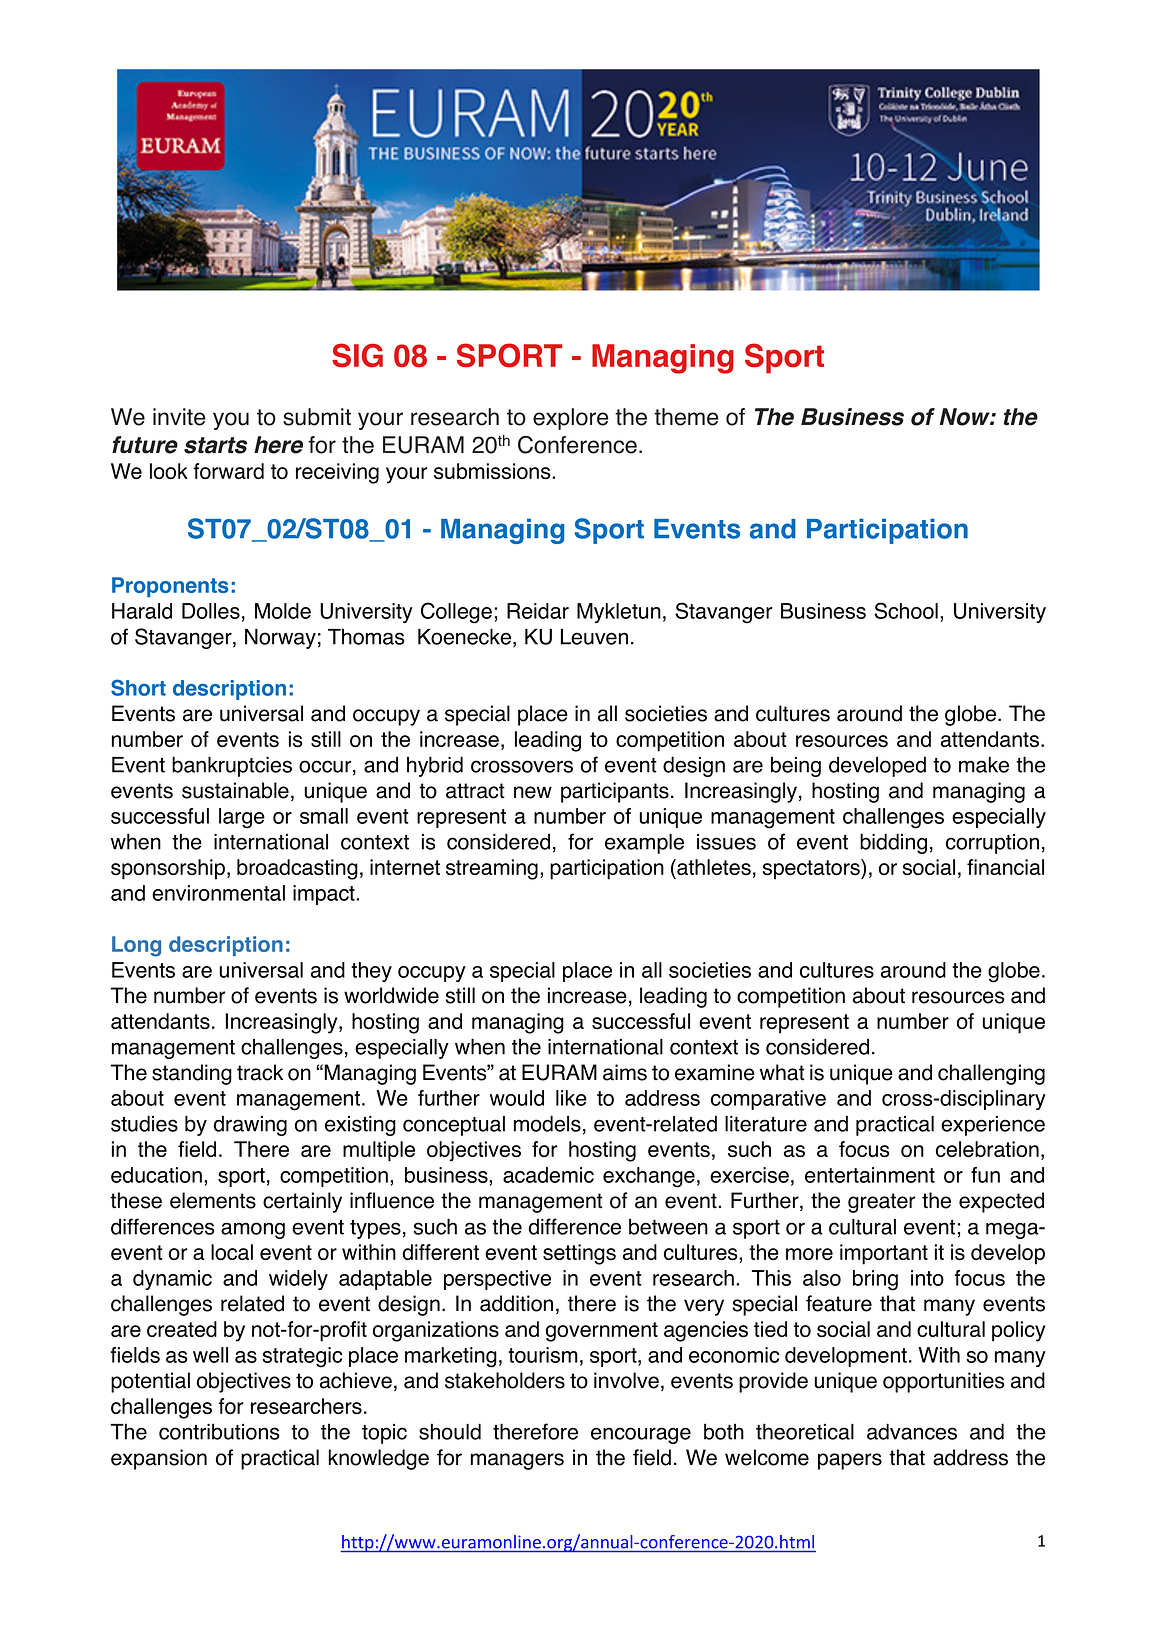 This image has height=1635, width=1156. What do you see at coordinates (215, 445) in the image?
I see `starts` at bounding box center [215, 445].
